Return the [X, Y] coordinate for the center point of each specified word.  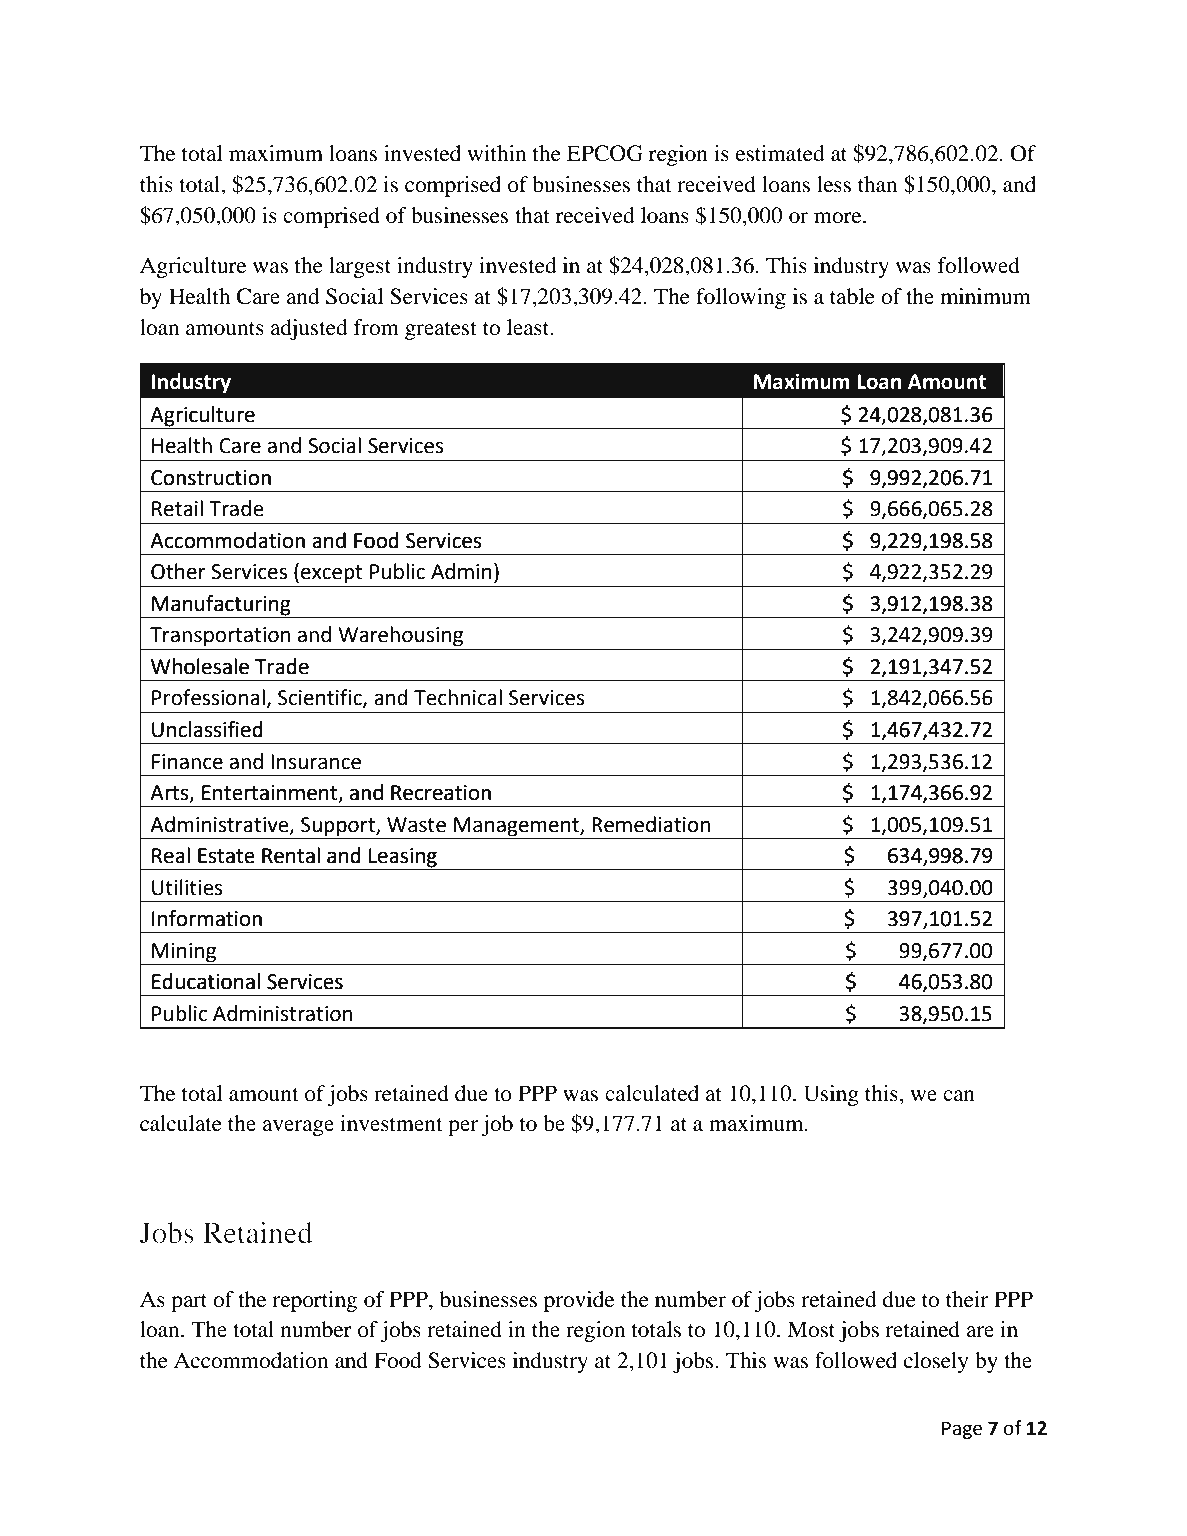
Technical [458, 697]
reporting [314, 1301]
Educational [206, 981]
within [496, 153]
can [959, 1096]
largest [360, 267]
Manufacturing [221, 606]
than [877, 184]
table [852, 296]
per [463, 1128]
